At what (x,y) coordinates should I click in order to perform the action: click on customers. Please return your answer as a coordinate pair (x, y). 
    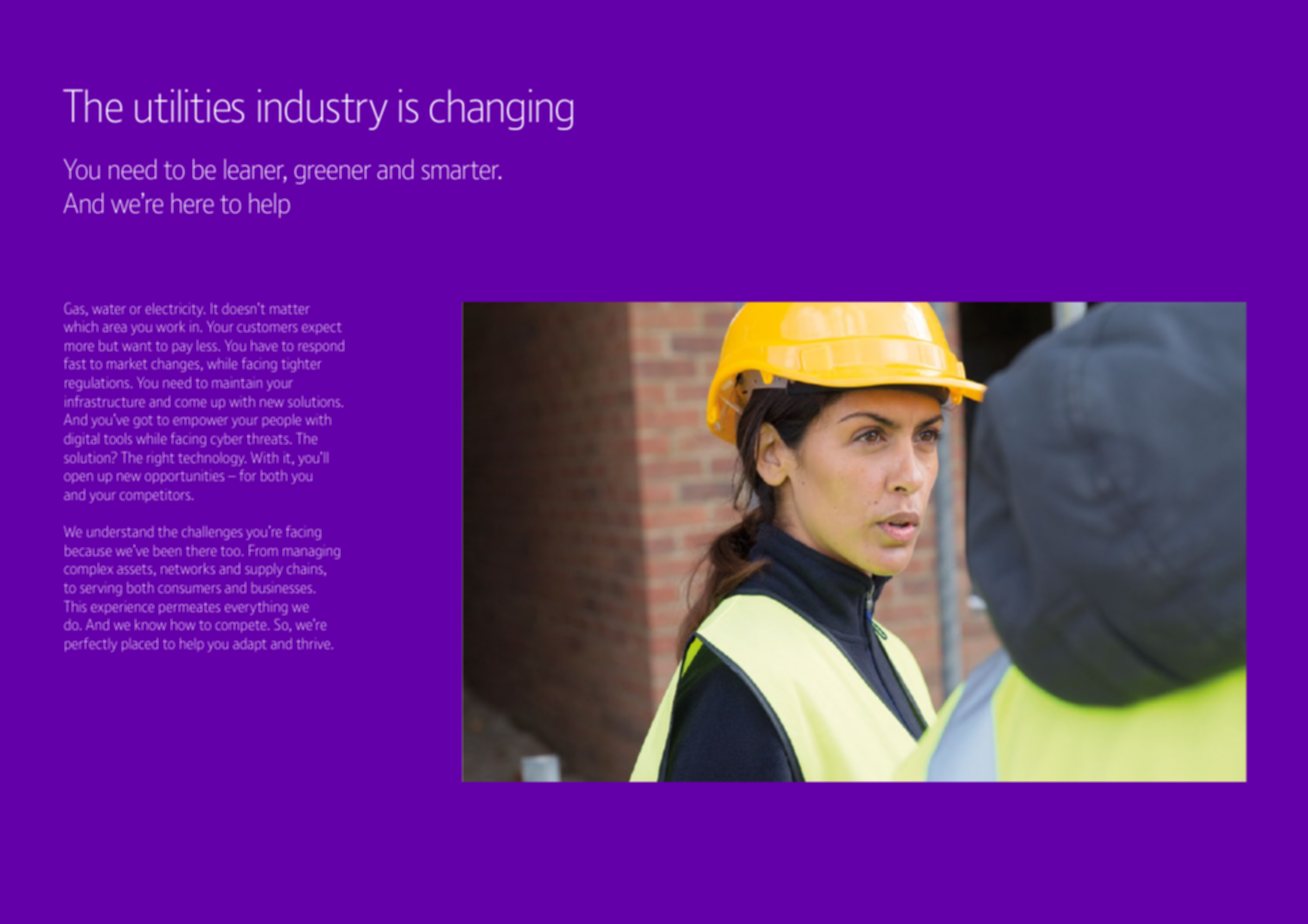
    Looking at the image, I should click on (267, 327).
